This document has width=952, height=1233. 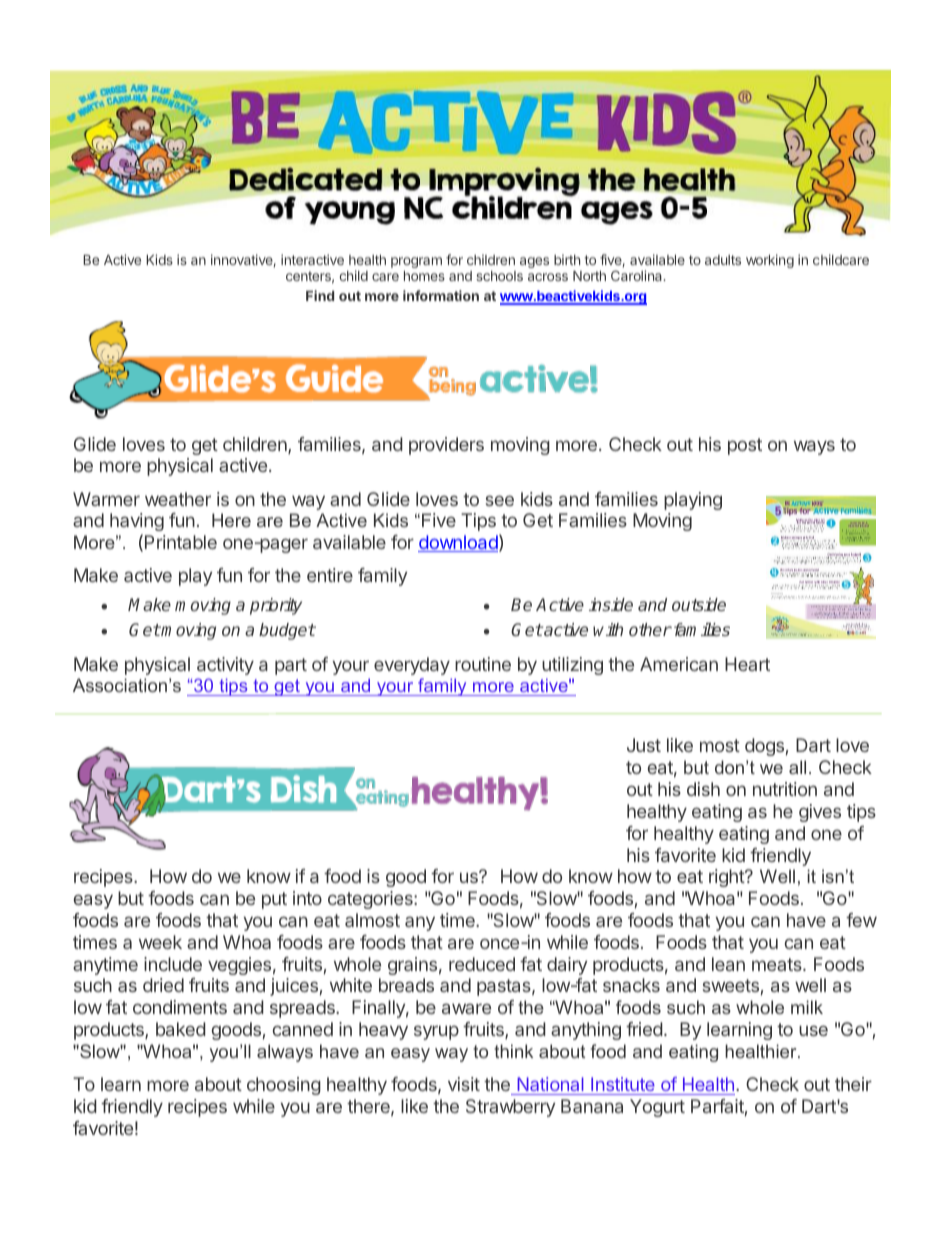 What do you see at coordinates (371, 900) in the document?
I see `categories` at bounding box center [371, 900].
